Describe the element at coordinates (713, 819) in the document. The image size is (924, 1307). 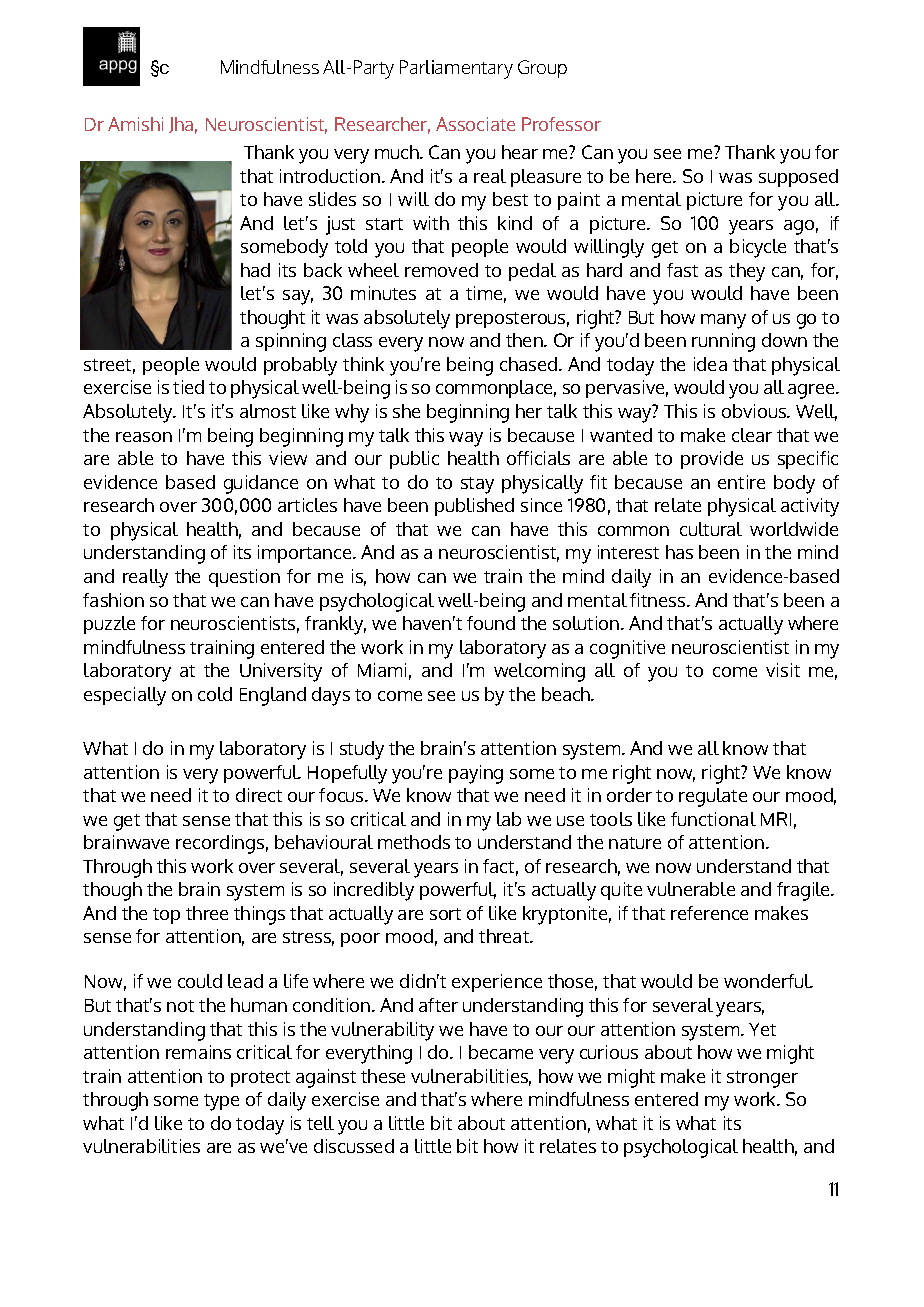
I see `functional` at that location.
